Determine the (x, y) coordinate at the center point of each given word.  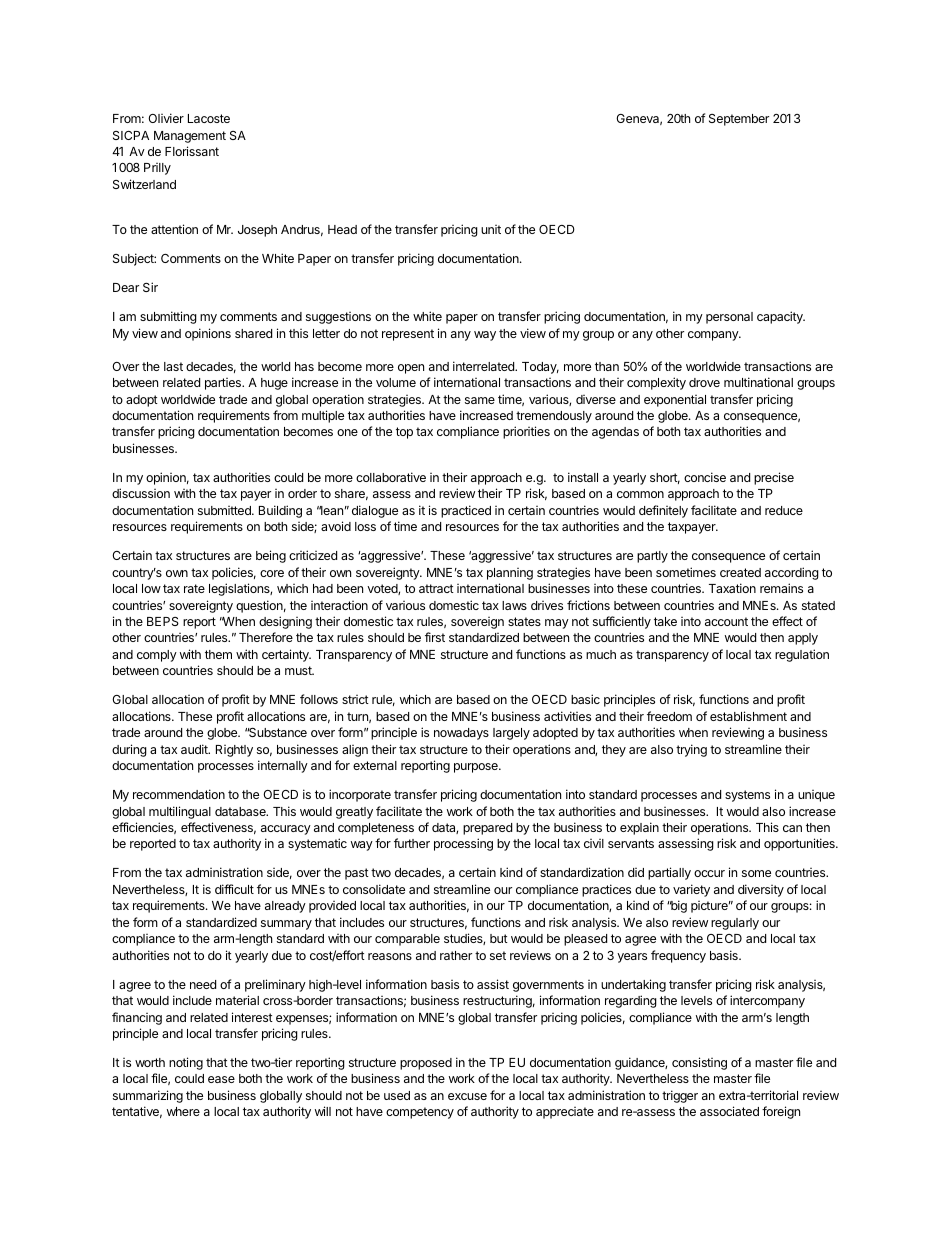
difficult (234, 889)
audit (195, 749)
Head (342, 229)
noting (186, 1063)
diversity (761, 890)
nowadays (461, 734)
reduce (784, 510)
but (499, 938)
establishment (748, 716)
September (739, 120)
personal (729, 318)
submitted (225, 510)
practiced (466, 511)
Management (190, 137)
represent (408, 335)
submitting (168, 317)
